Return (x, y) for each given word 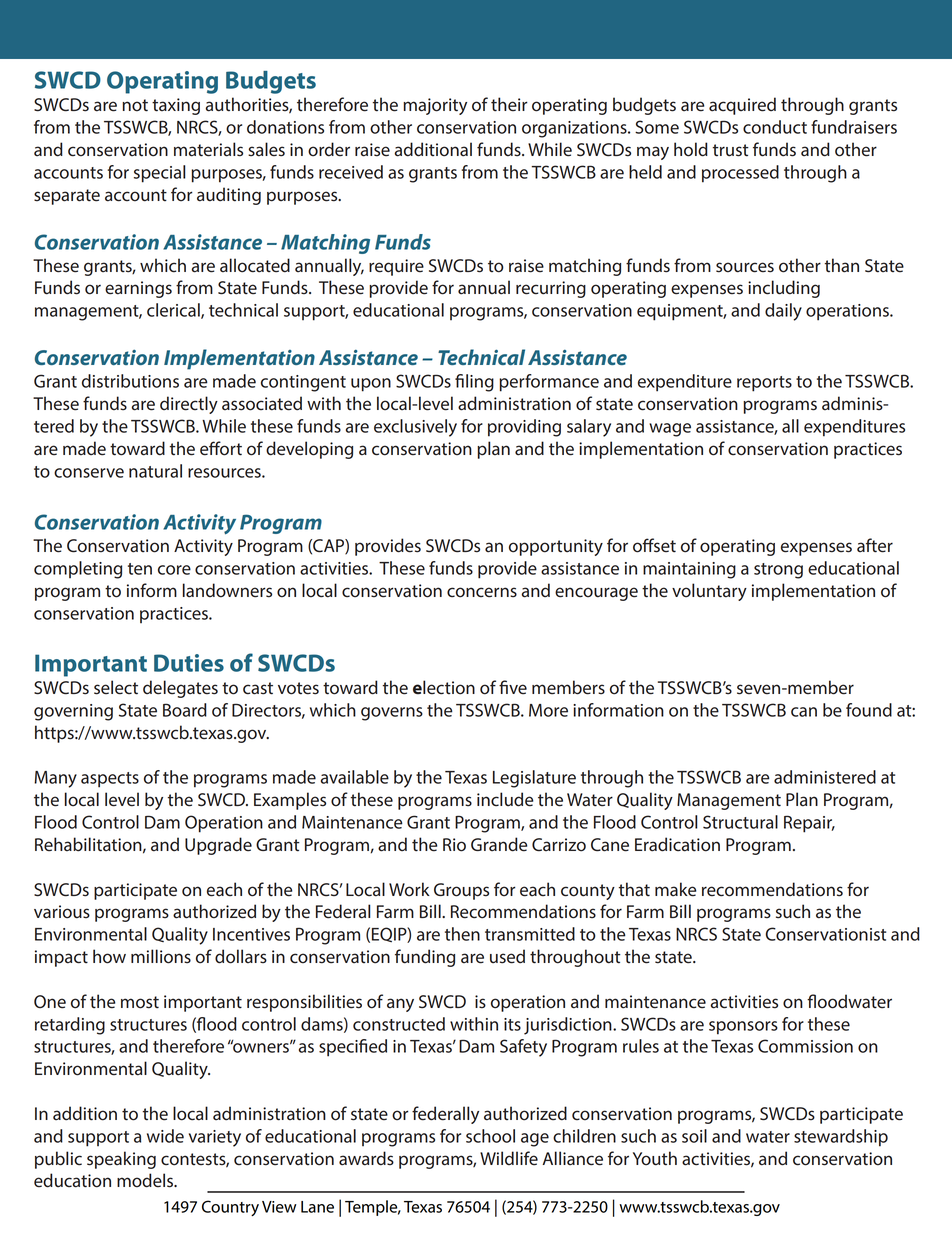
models (146, 1180)
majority (435, 106)
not (135, 105)
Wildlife (509, 1158)
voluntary (709, 592)
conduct (775, 127)
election (444, 687)
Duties (189, 663)
